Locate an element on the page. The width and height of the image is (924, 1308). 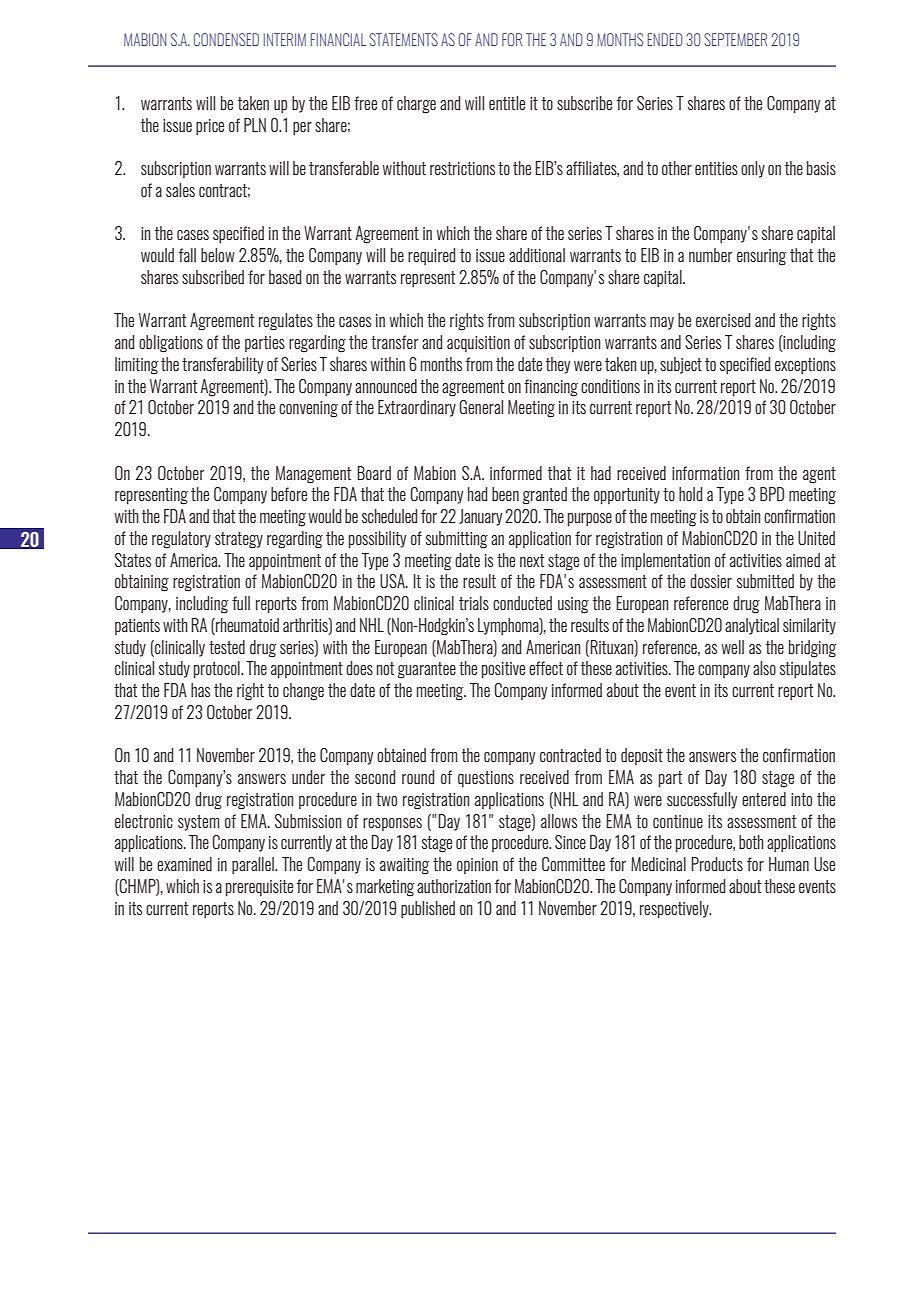
protocol is located at coordinates (218, 670).
